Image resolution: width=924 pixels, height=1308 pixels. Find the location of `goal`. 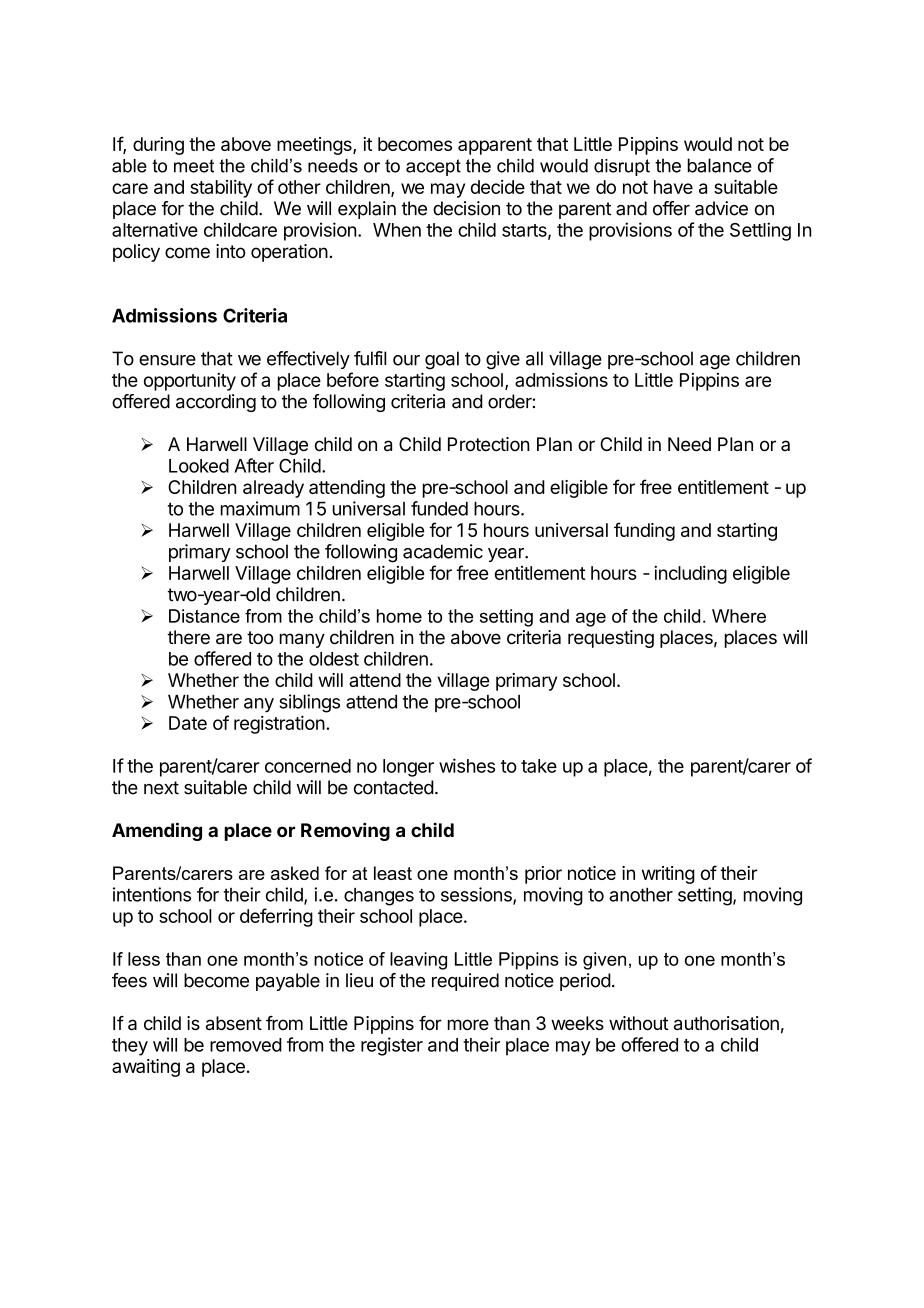

goal is located at coordinates (442, 360).
